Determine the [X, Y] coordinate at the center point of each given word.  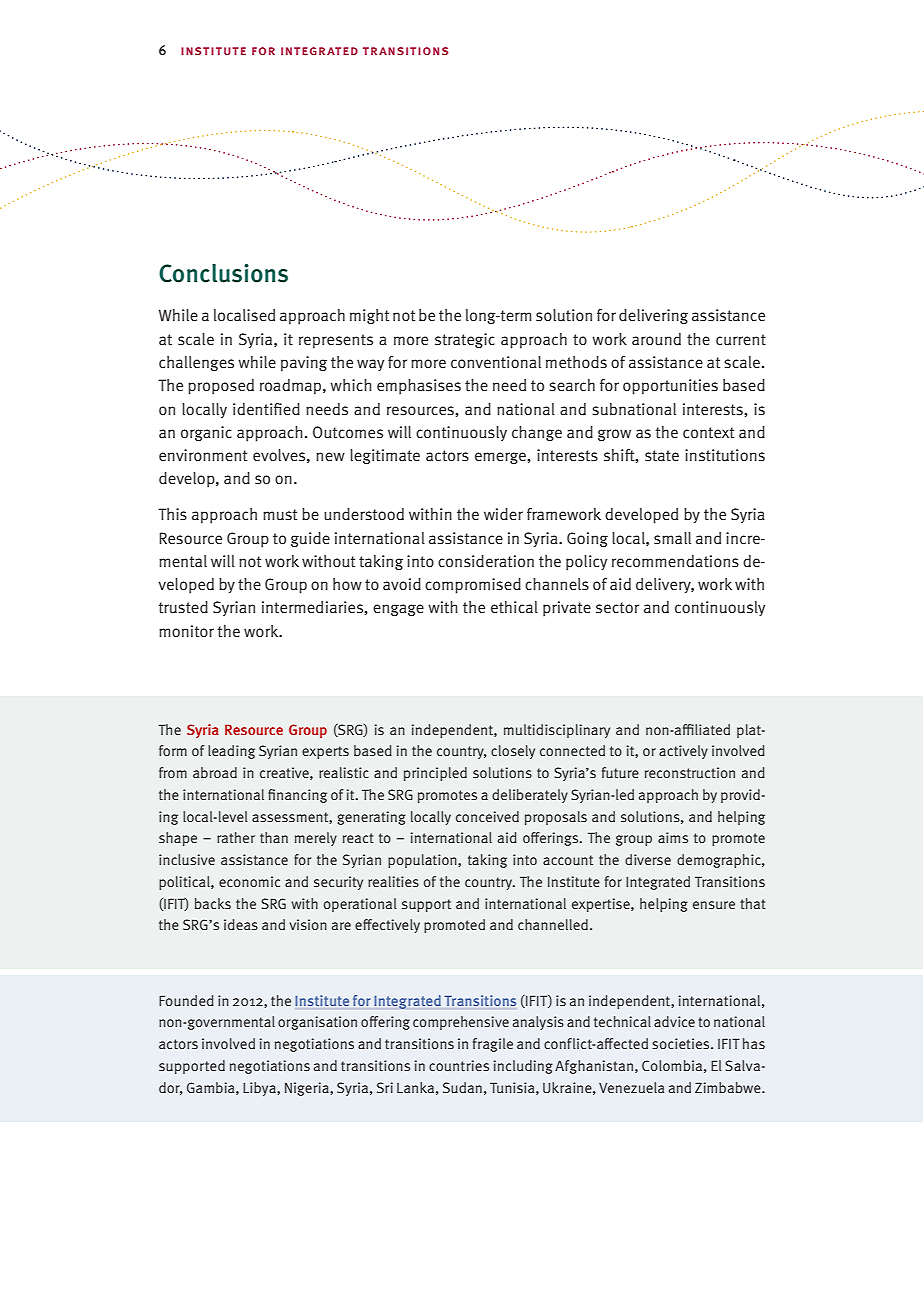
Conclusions [223, 273]
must [280, 515]
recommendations [675, 561]
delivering [653, 316]
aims [673, 837]
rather [236, 837]
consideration [486, 561]
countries [459, 1065]
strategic [465, 340]
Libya [260, 1089]
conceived [487, 816]
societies [682, 1043]
